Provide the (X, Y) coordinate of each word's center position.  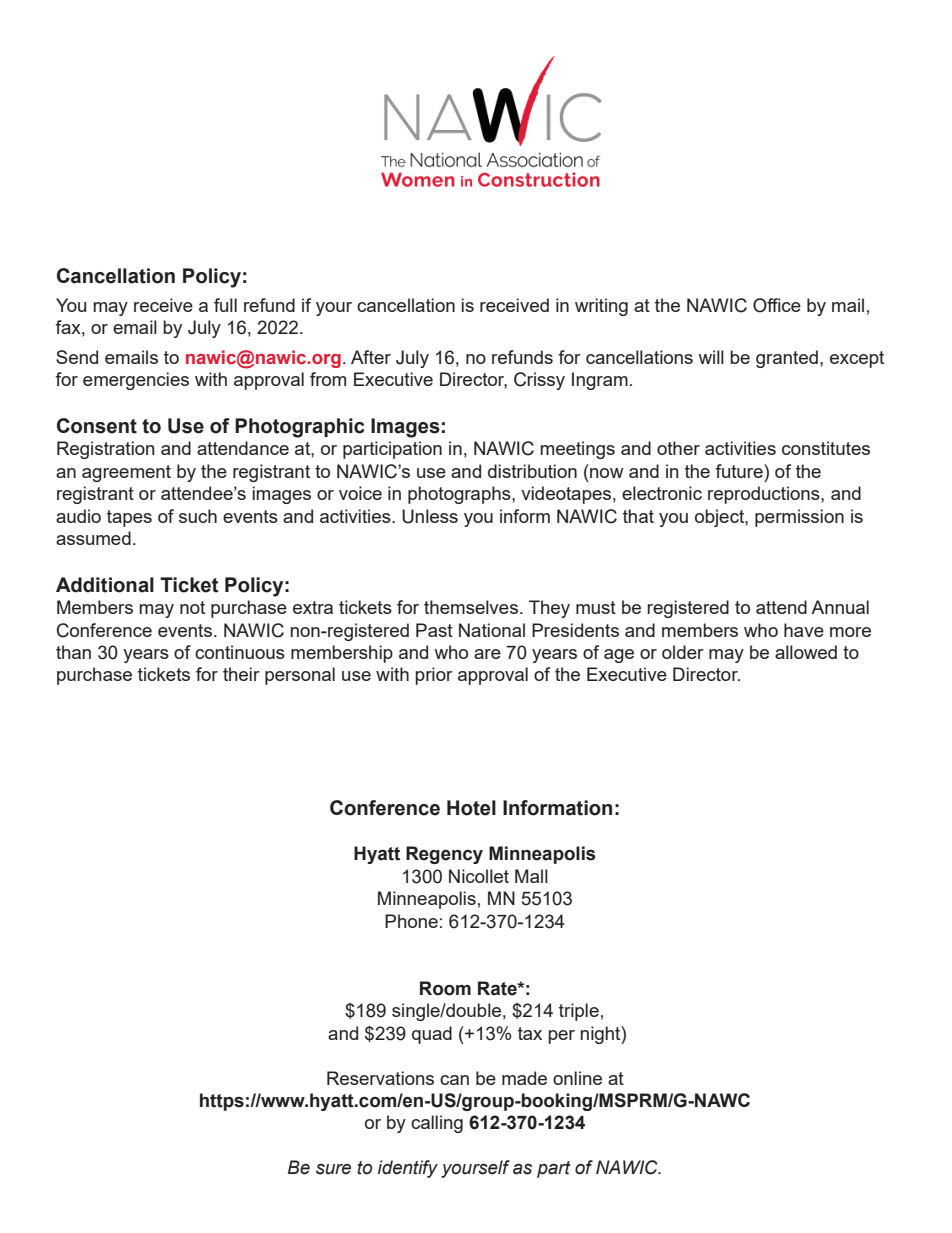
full (225, 305)
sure (333, 1169)
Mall (531, 876)
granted (787, 359)
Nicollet (479, 876)
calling (437, 1124)
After (371, 357)
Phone (411, 921)
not (192, 607)
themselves (471, 607)
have (804, 630)
